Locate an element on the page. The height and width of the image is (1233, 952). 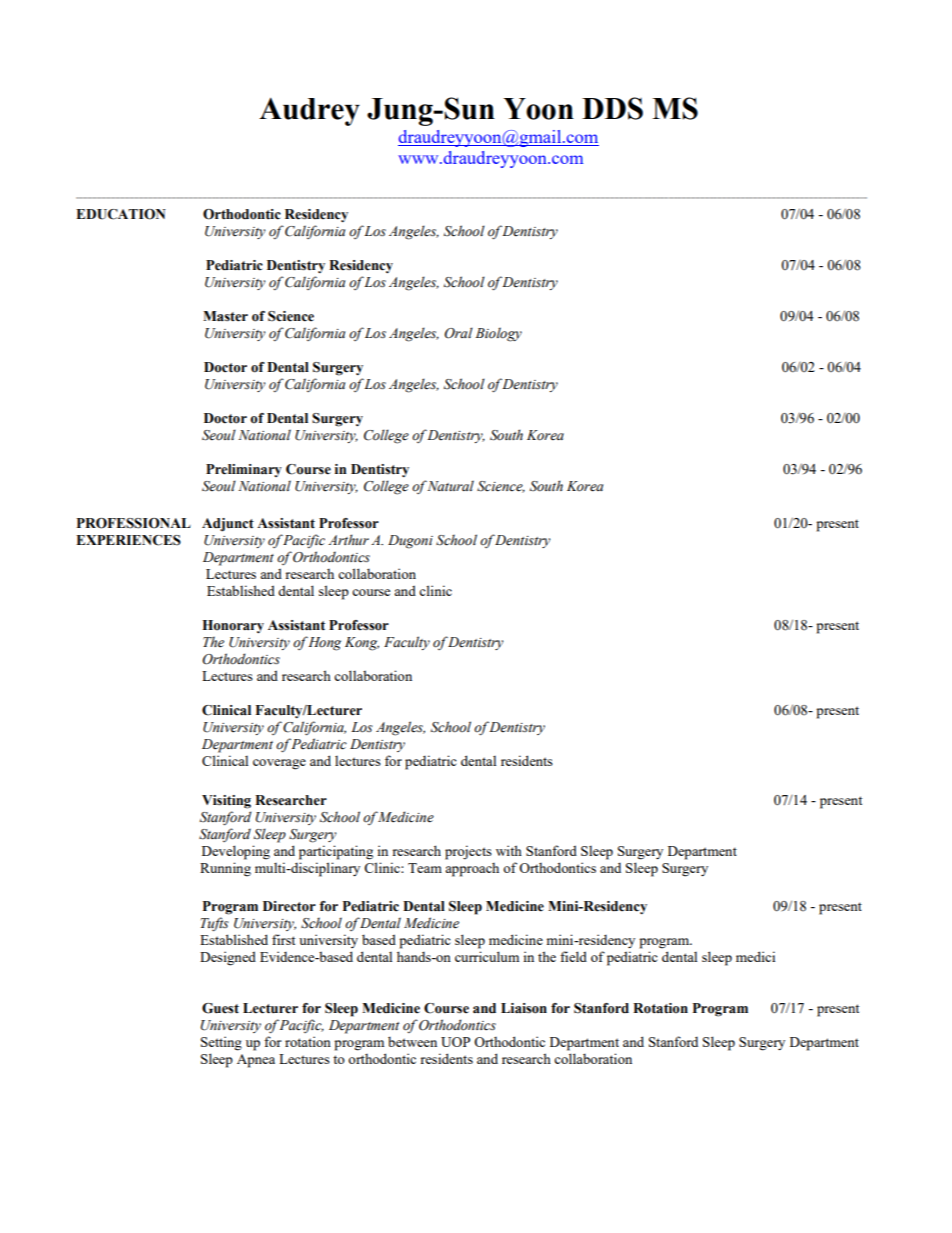
EDUCATION is located at coordinates (121, 214).
